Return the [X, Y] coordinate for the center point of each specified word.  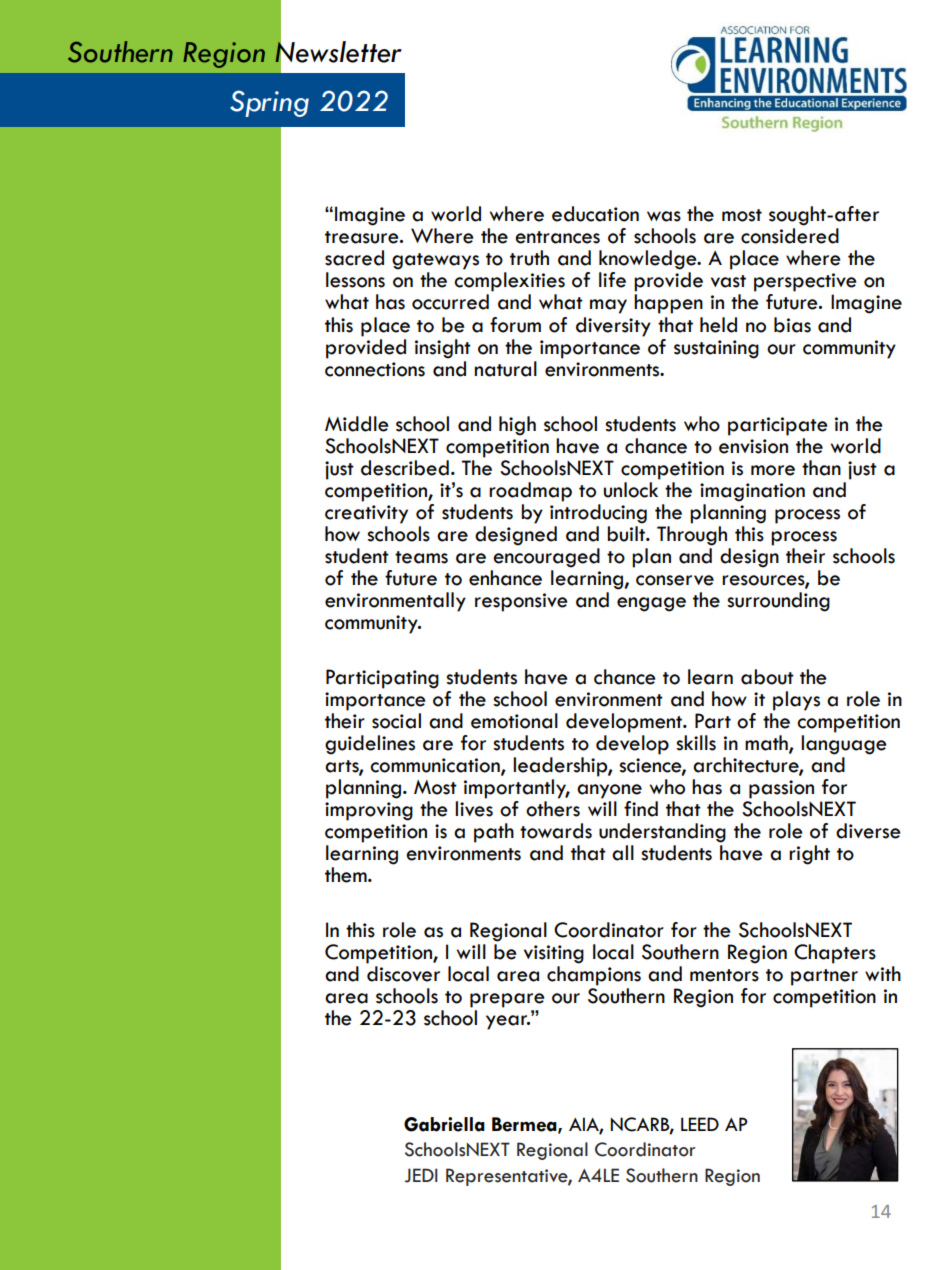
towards [556, 831]
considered [790, 236]
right [809, 855]
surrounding [778, 602]
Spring [269, 103]
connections [375, 369]
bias [792, 325]
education [595, 214]
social [396, 721]
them [347, 875]
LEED [700, 1124]
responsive [521, 602]
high [517, 426]
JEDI [421, 1175]
